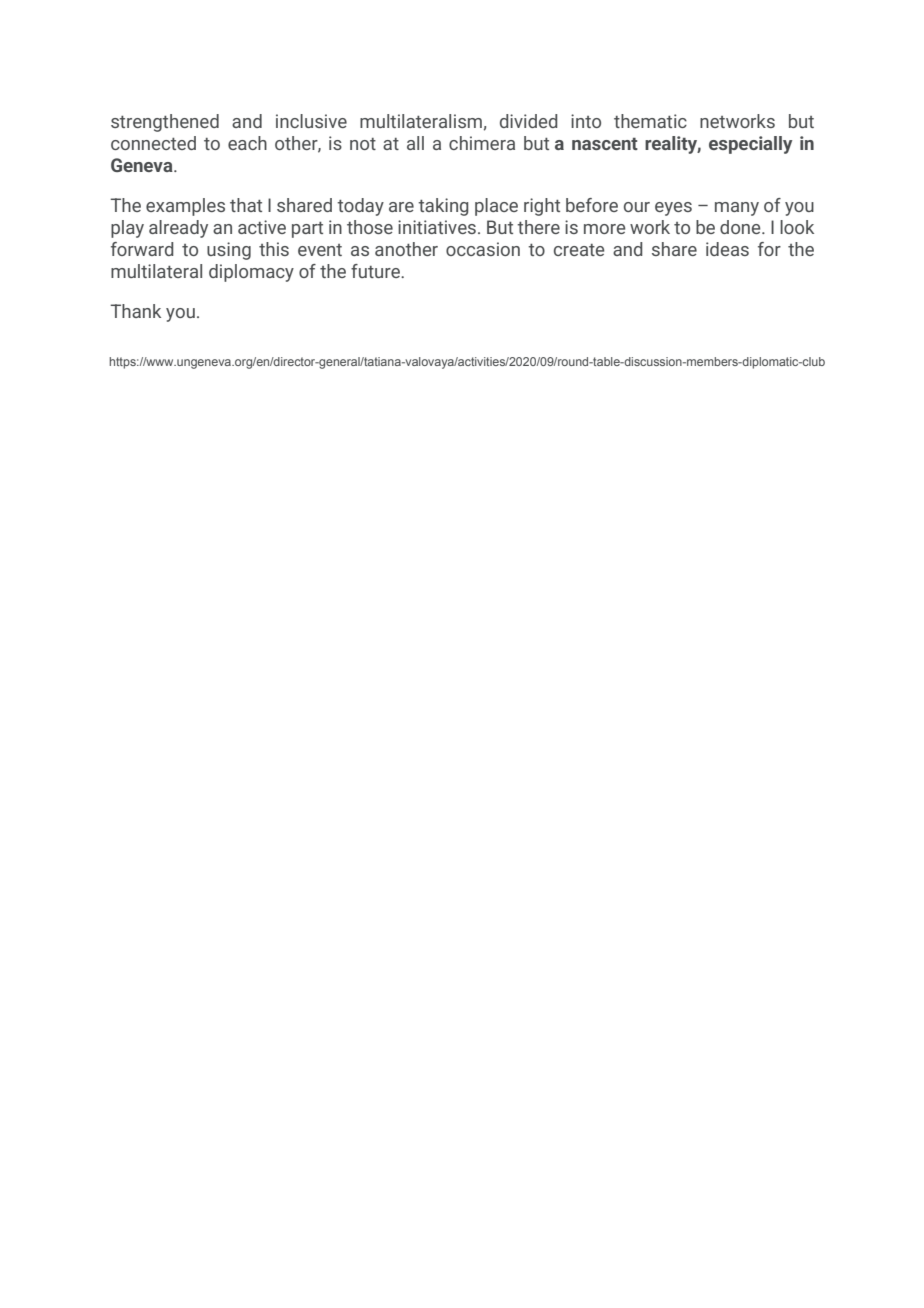 The width and height of the page is (924, 1308). I want to click on Thank, so click(135, 311).
